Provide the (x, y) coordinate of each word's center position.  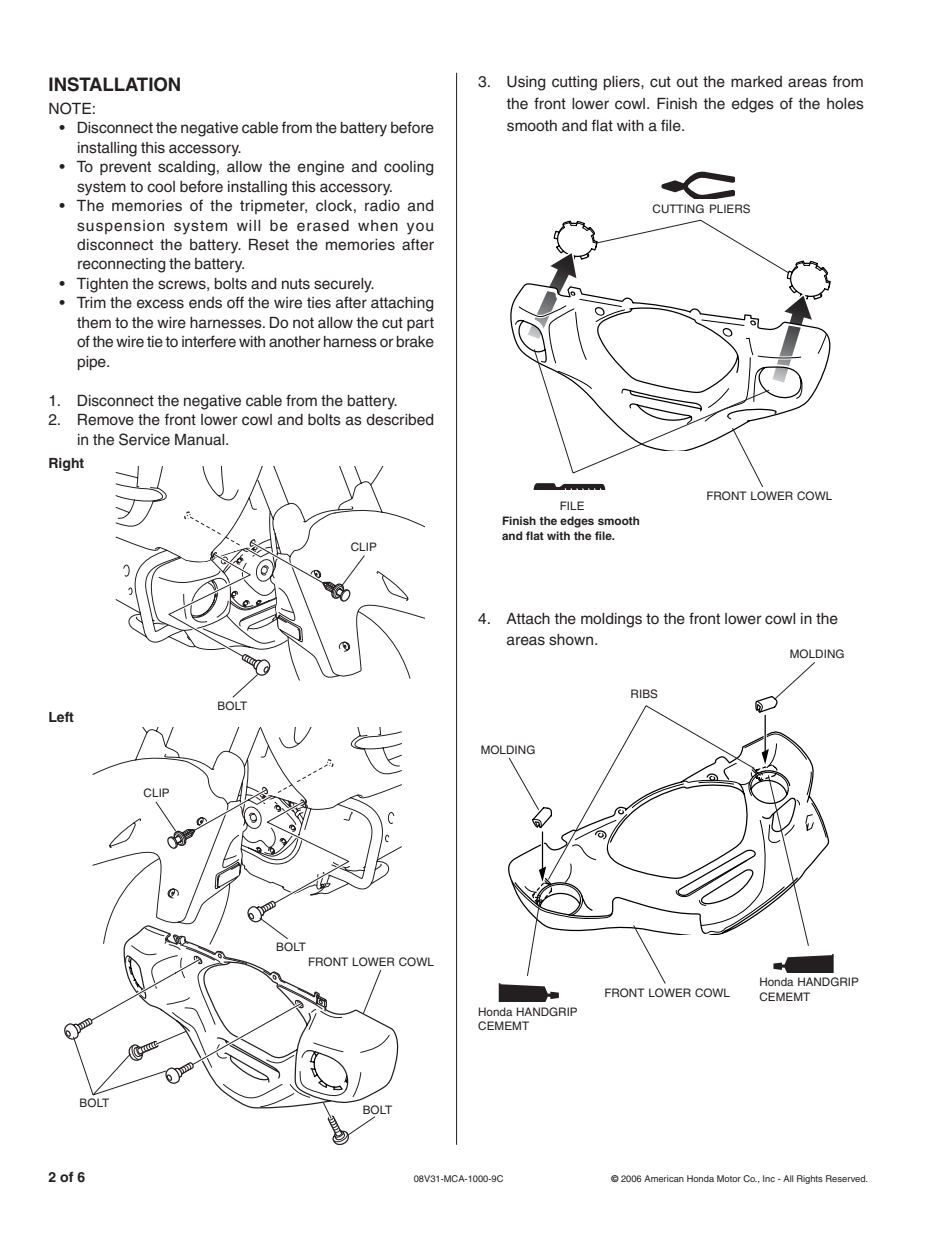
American (664, 1178)
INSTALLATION (114, 84)
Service (144, 439)
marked (756, 82)
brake (415, 342)
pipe (93, 363)
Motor (729, 1178)
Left (61, 717)
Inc (769, 1178)
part (420, 324)
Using (526, 83)
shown (571, 640)
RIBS (644, 693)
